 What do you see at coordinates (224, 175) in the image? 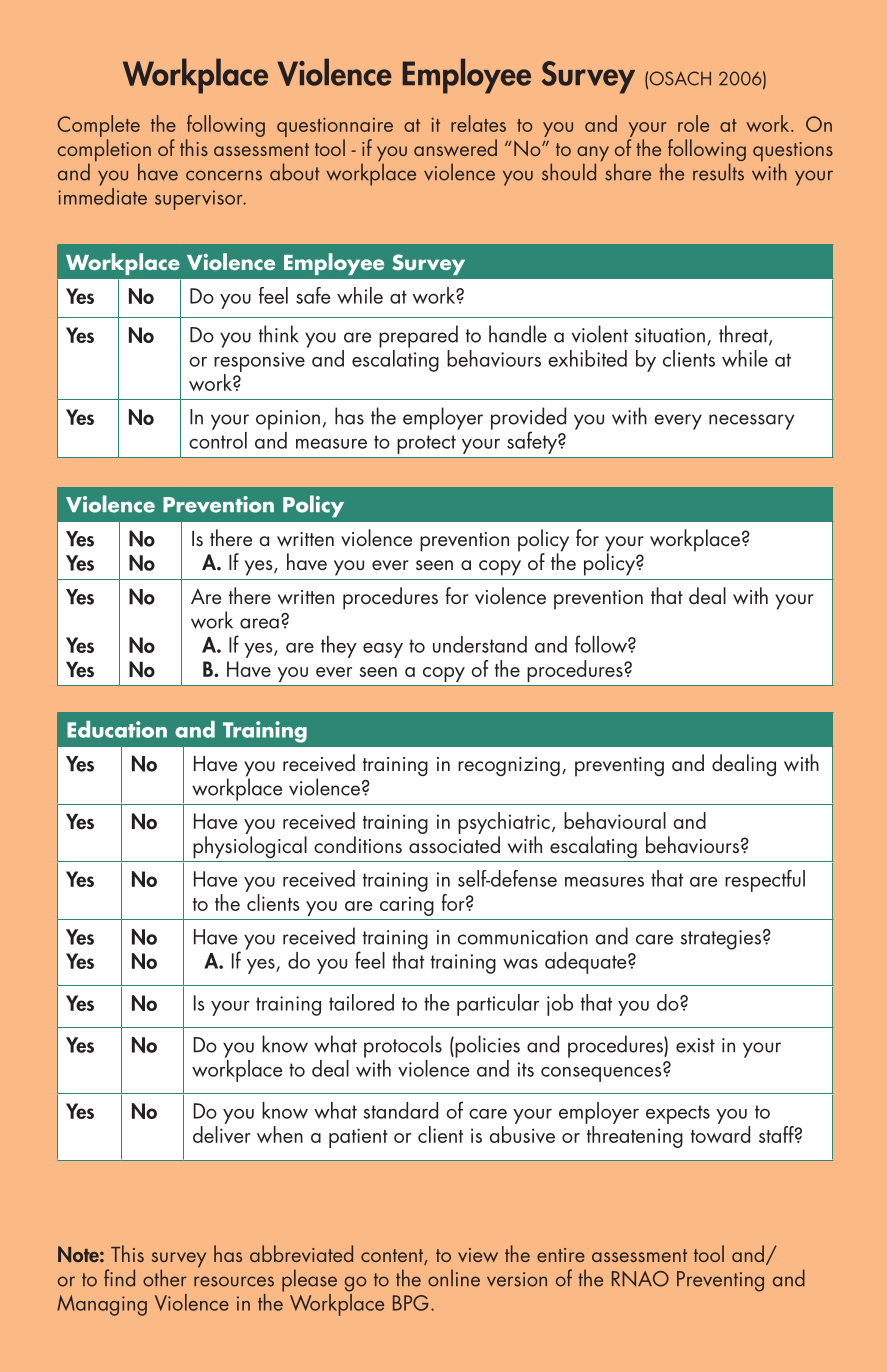
I see `concerns` at bounding box center [224, 175].
